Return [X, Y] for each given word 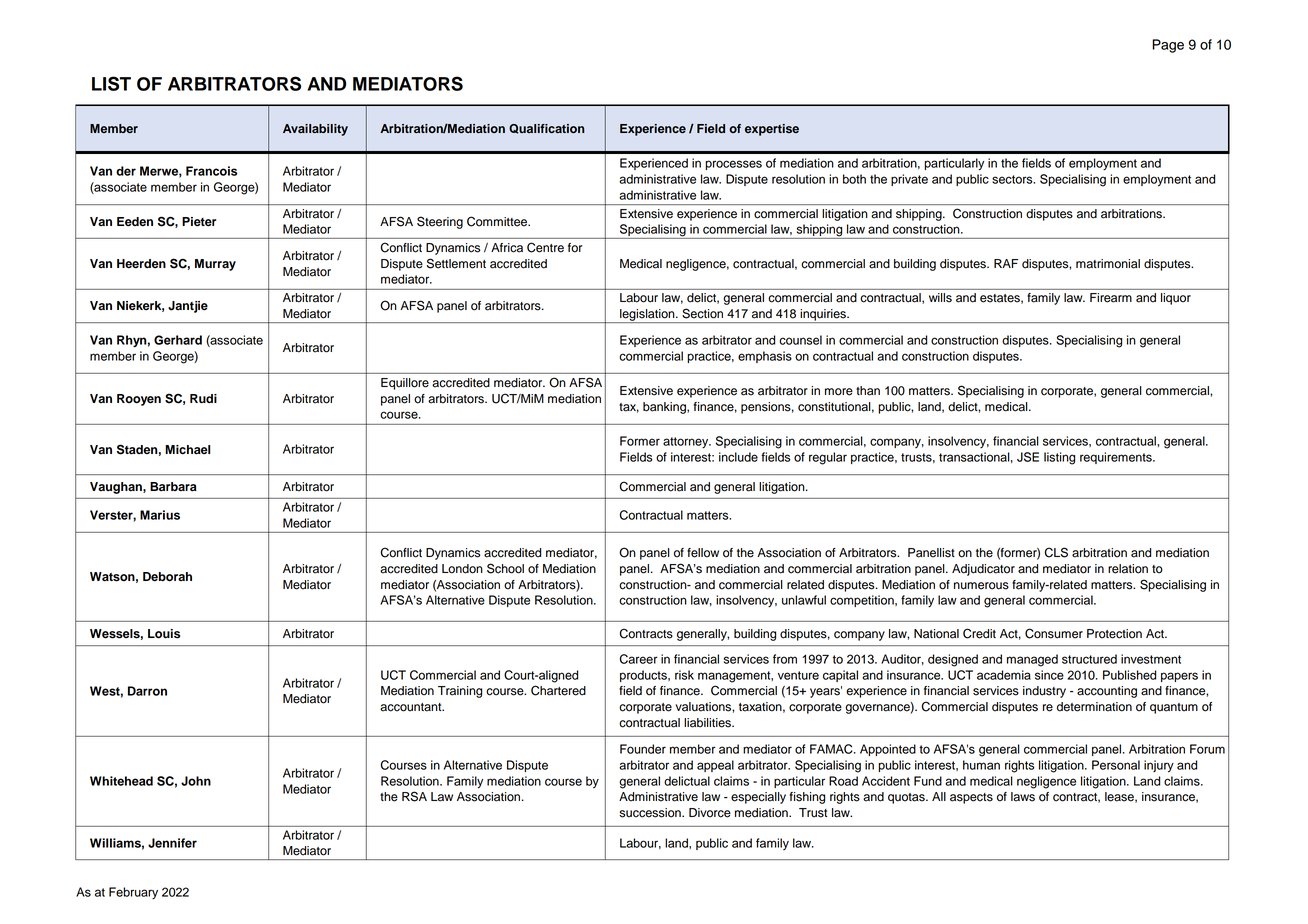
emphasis [765, 357]
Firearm [1111, 298]
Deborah [167, 577]
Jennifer [172, 843]
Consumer [1054, 633]
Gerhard [178, 340]
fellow [703, 553]
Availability [315, 130]
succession [651, 813]
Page [1168, 46]
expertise [772, 130]
